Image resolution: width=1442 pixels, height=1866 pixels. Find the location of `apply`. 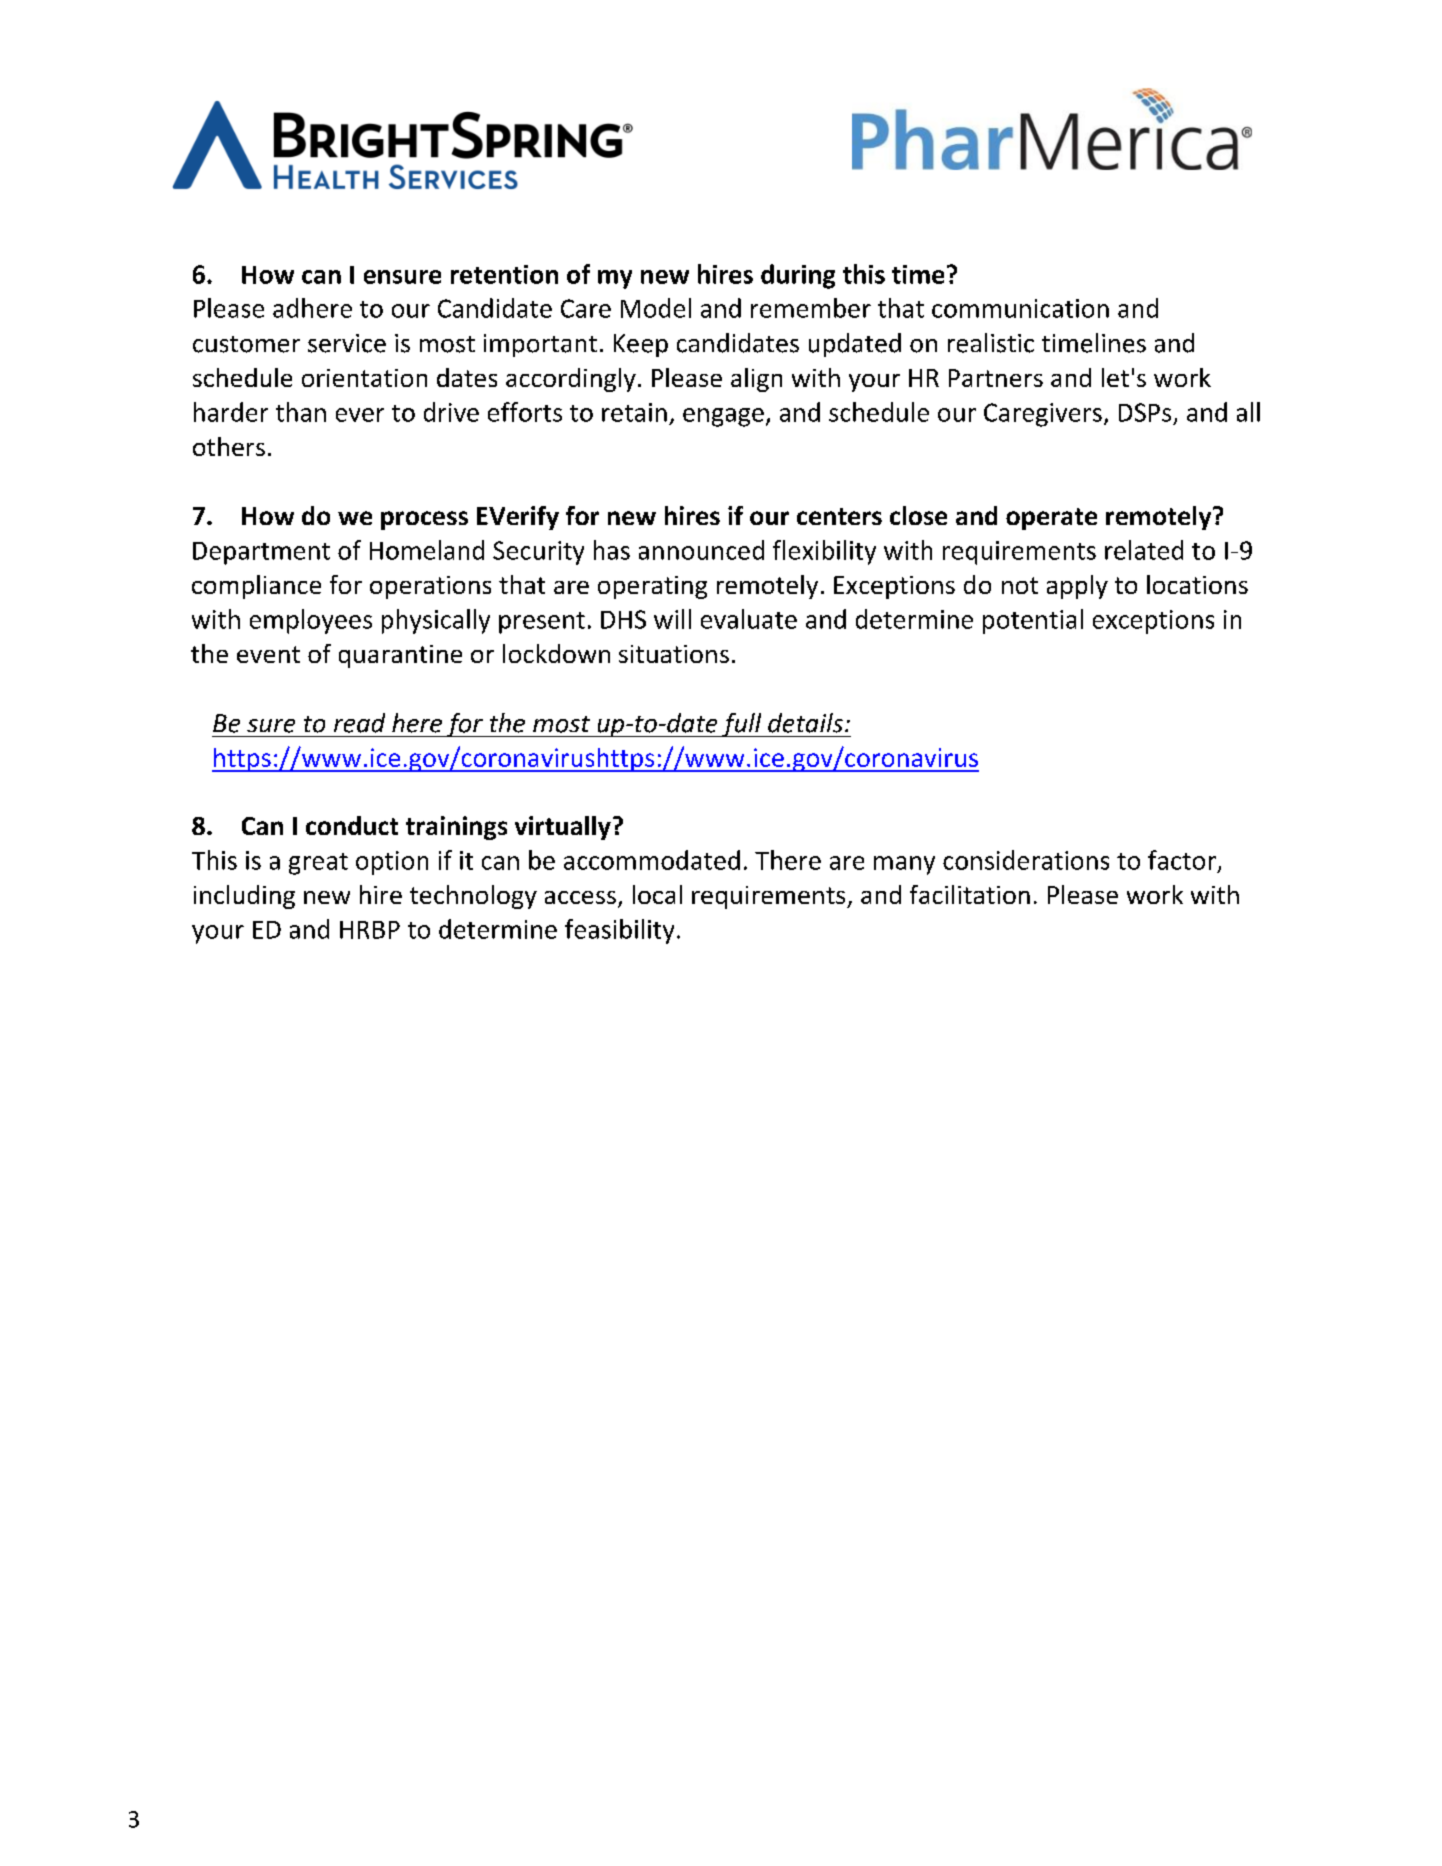

apply is located at coordinates (1077, 587).
